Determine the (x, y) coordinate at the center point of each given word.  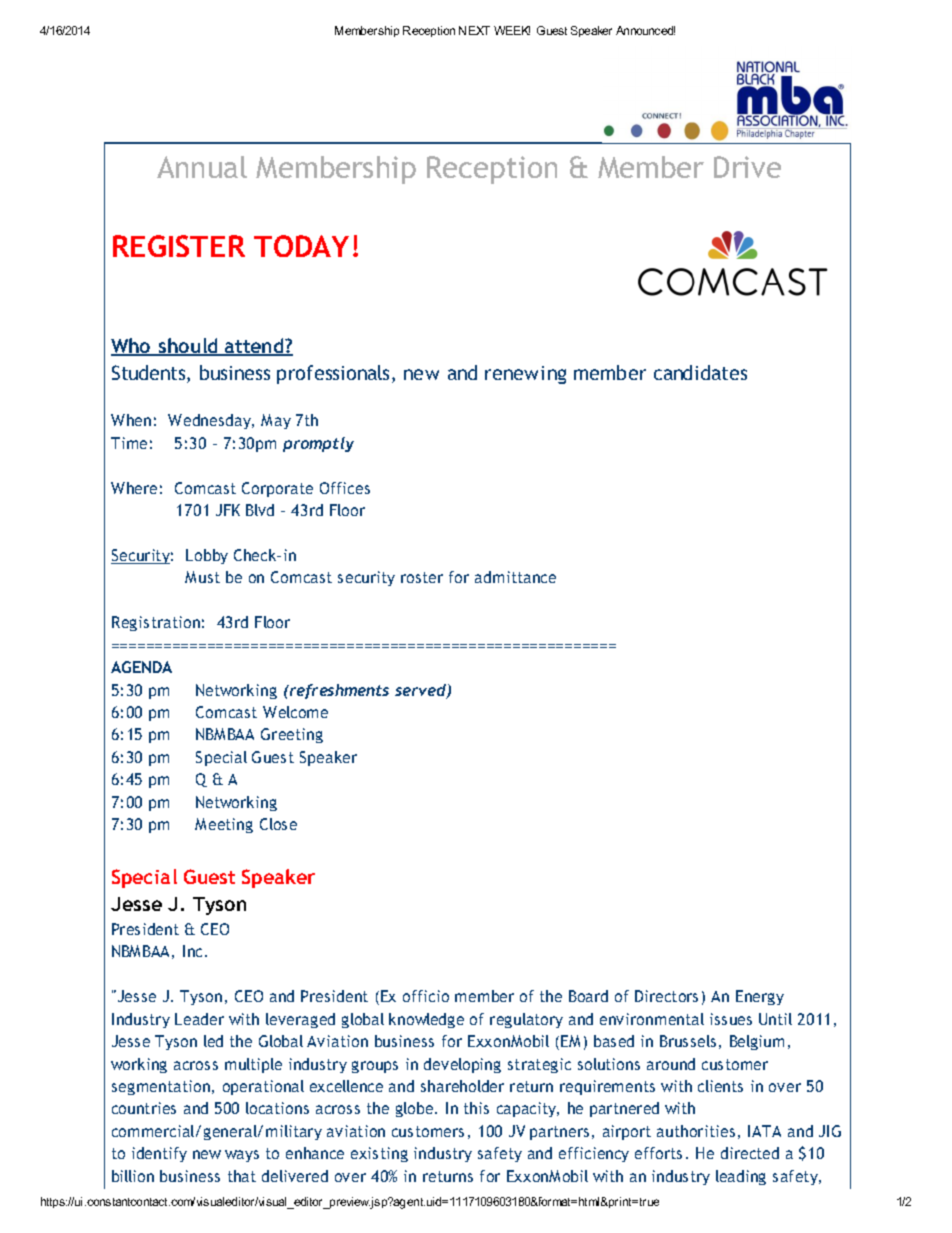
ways (242, 1156)
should (188, 347)
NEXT (474, 30)
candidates (700, 372)
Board (588, 996)
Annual (202, 167)
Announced (645, 30)
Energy (760, 997)
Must (202, 577)
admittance (515, 577)
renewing (525, 375)
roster (422, 577)
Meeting (224, 825)
